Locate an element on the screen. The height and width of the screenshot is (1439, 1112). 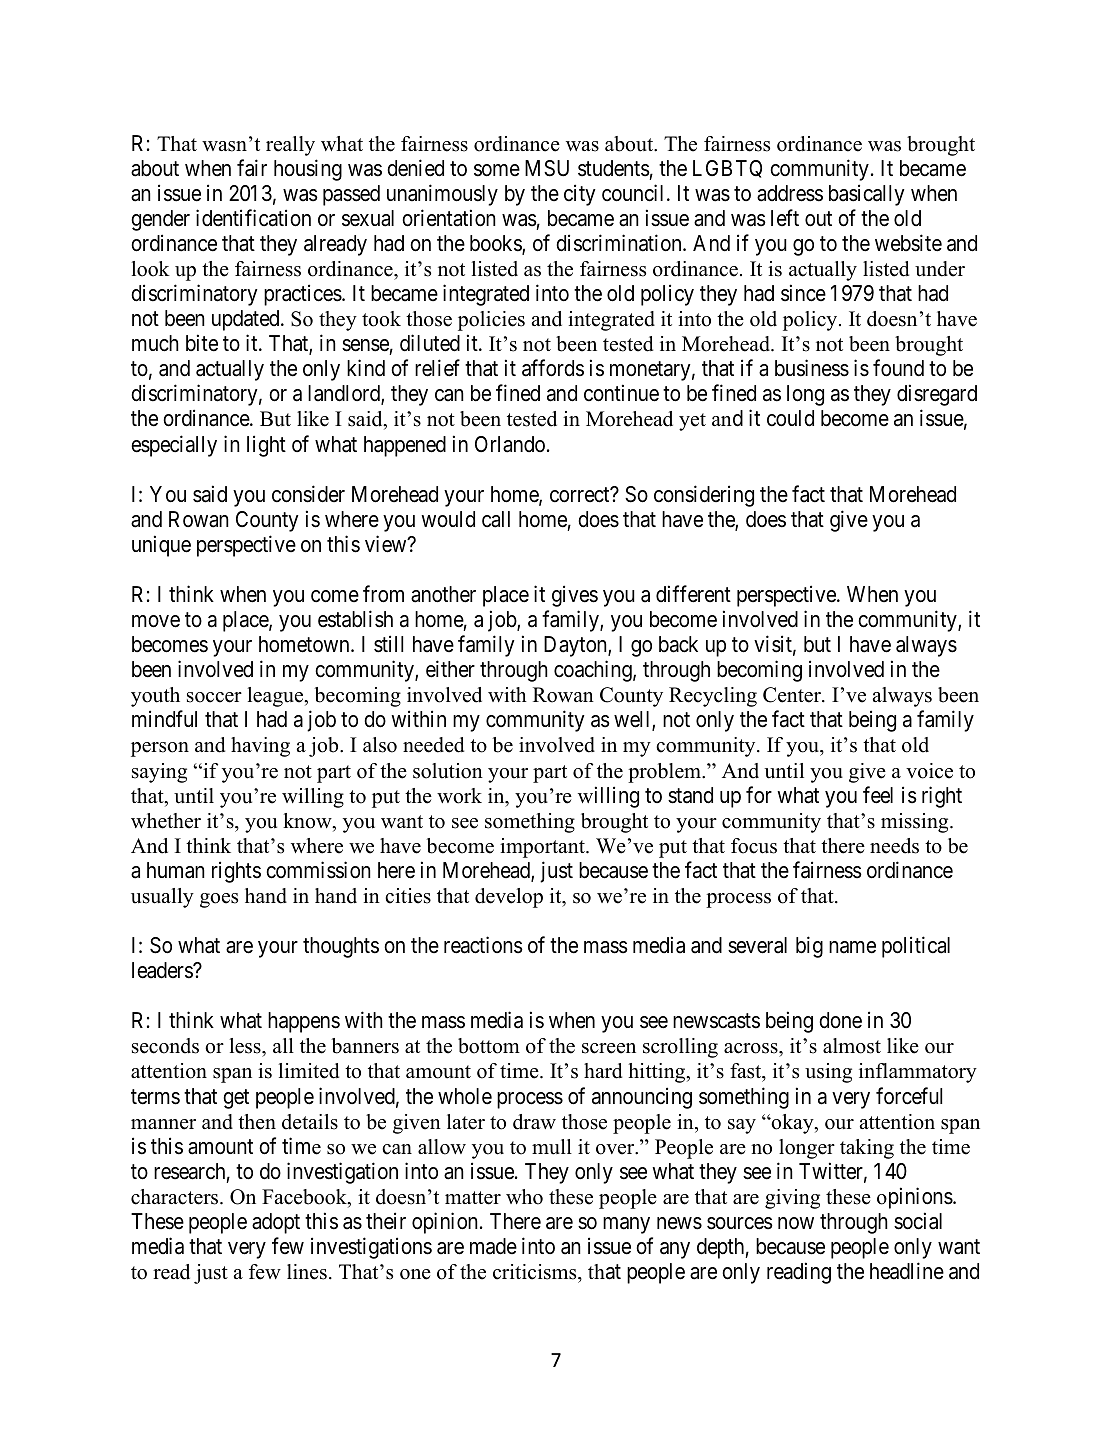
MSU is located at coordinates (547, 168).
